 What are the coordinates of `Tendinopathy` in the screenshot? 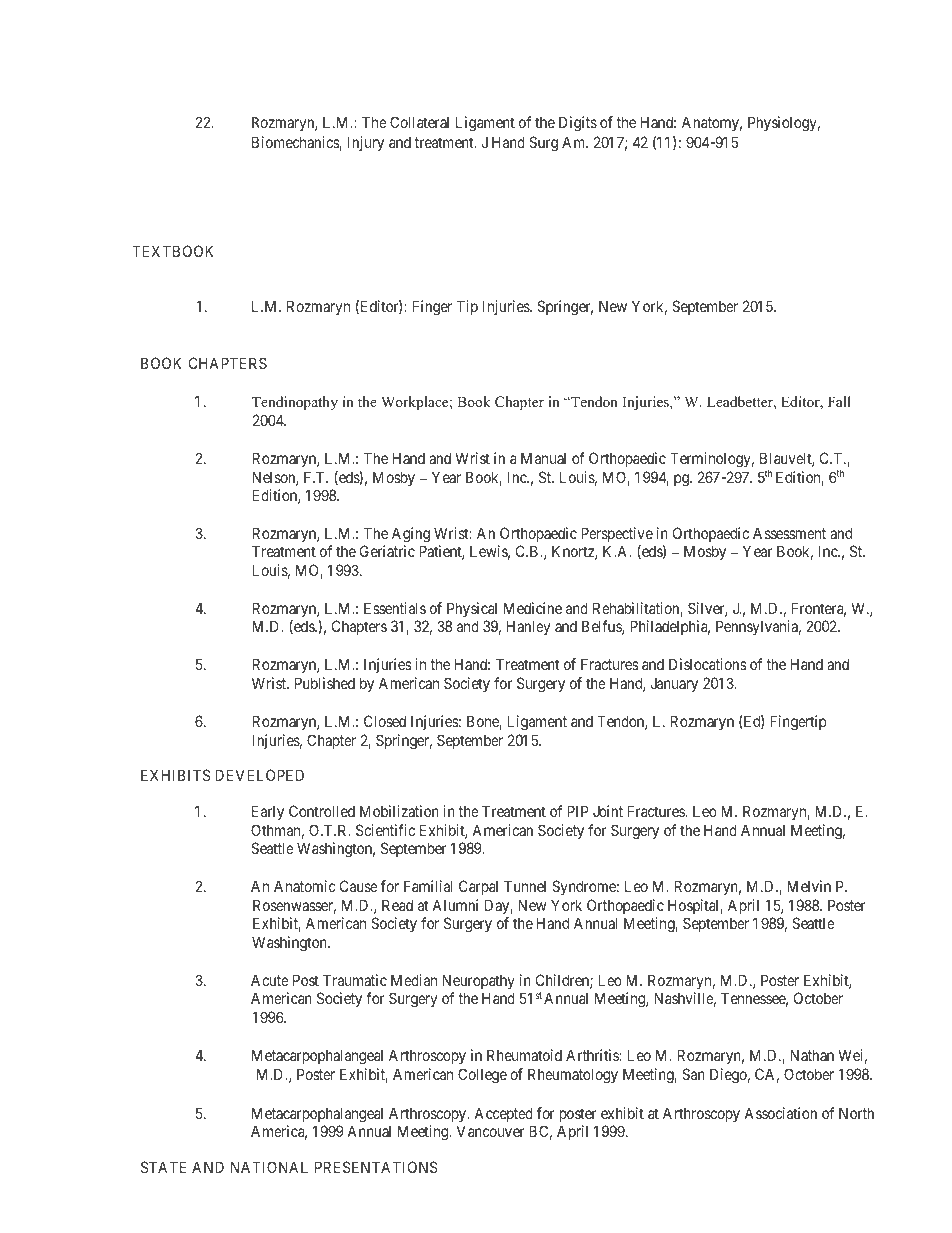 It's located at (295, 403).
